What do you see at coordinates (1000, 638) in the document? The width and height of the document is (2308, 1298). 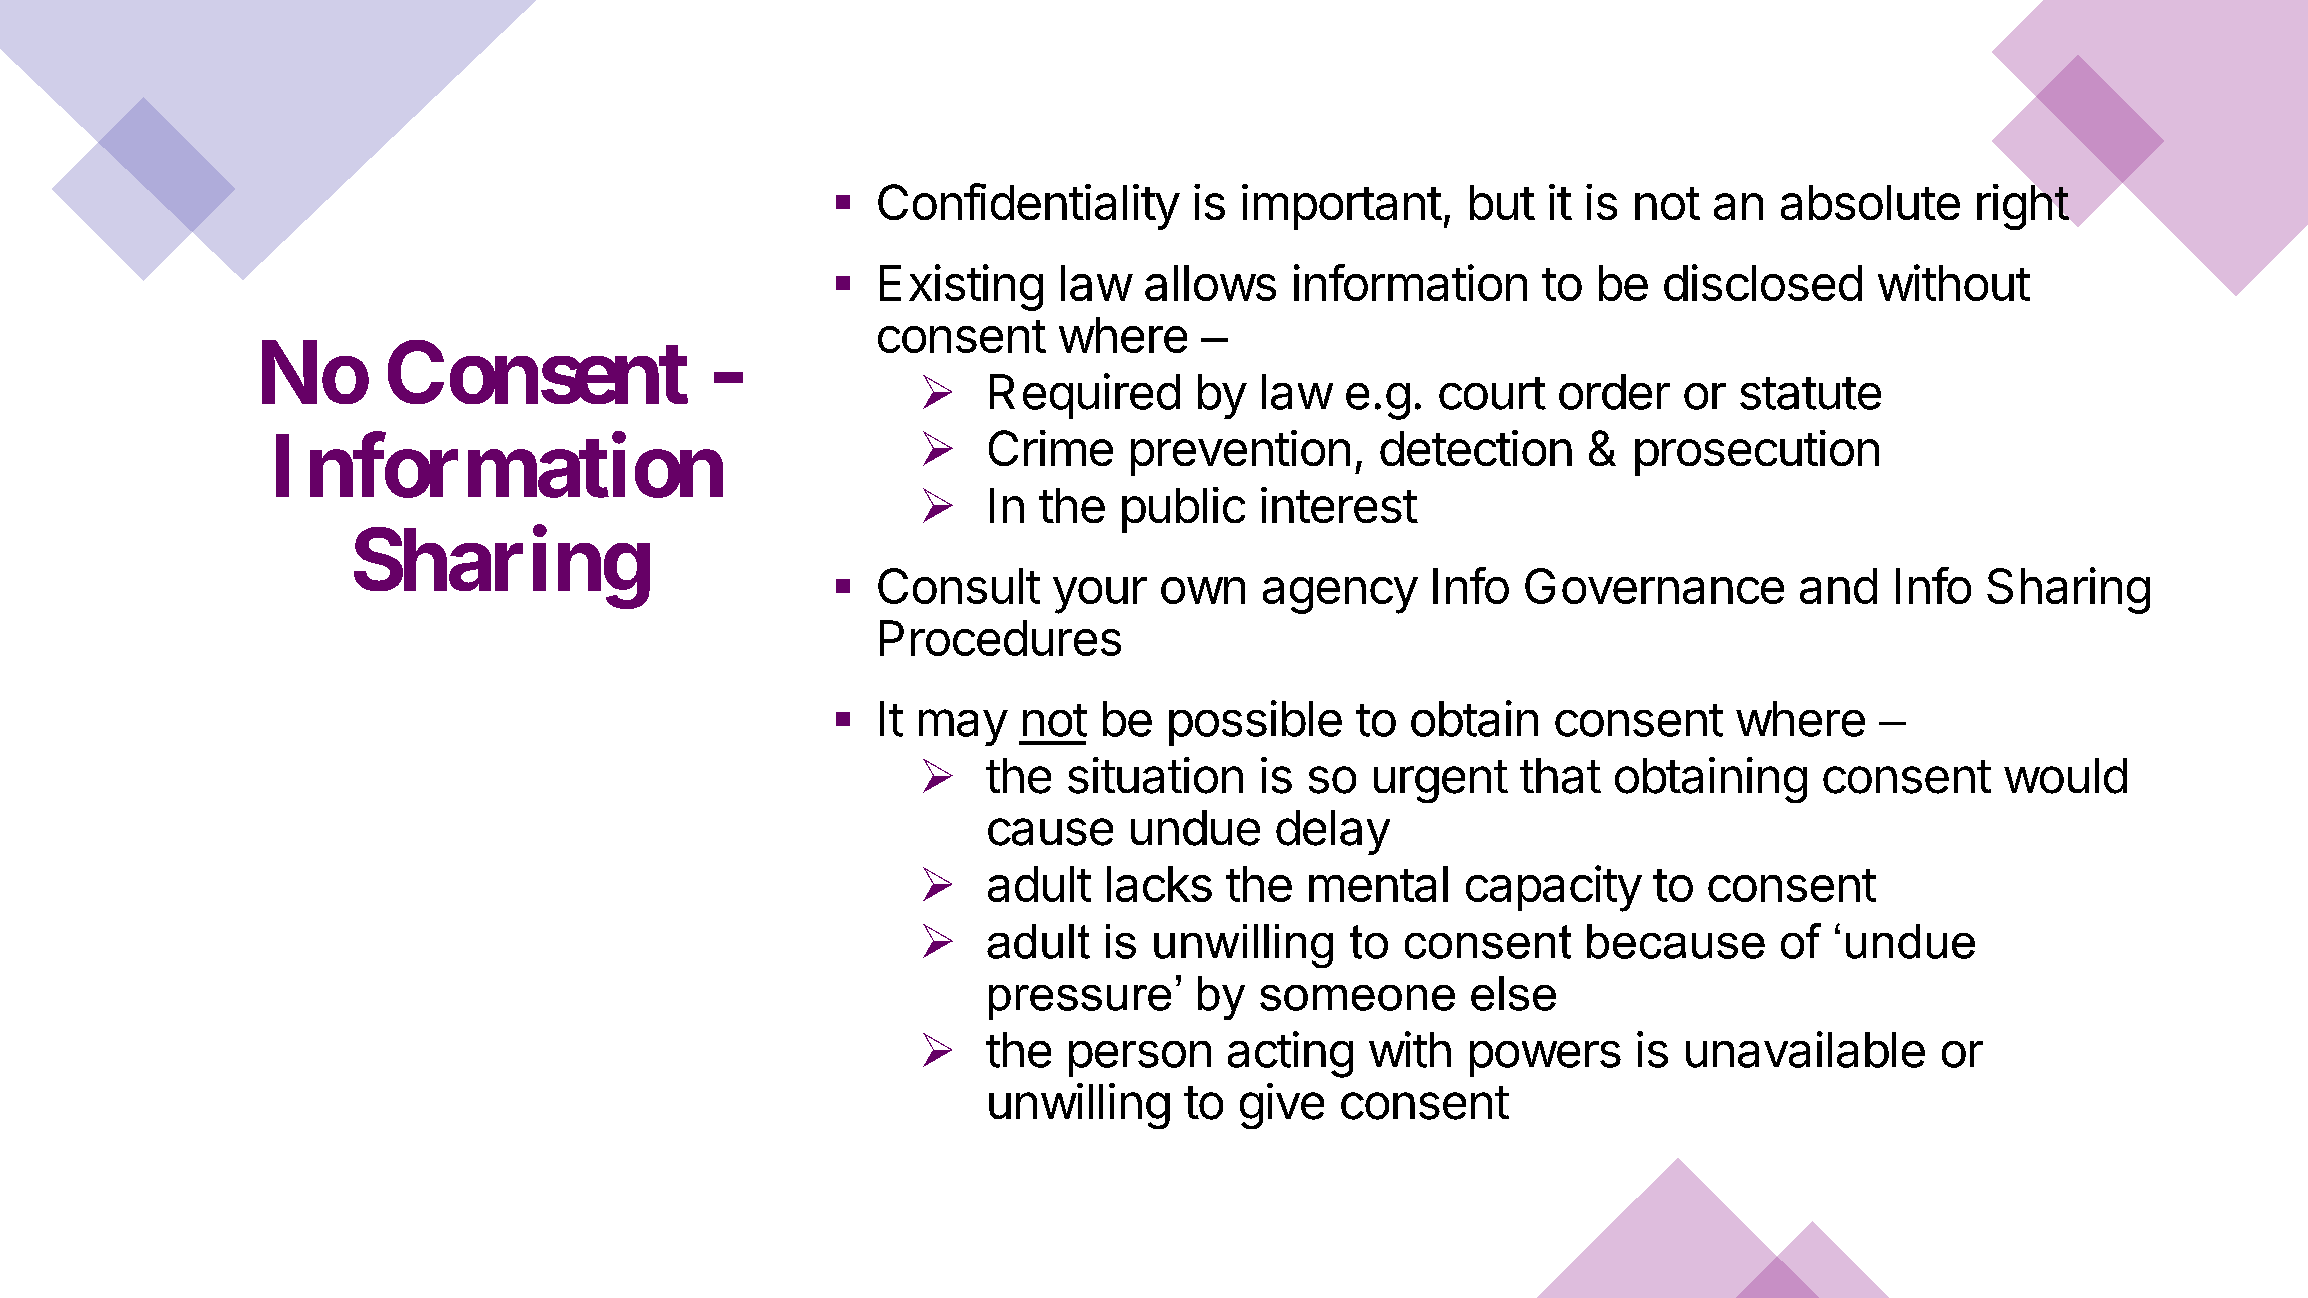 I see `Procedures` at bounding box center [1000, 638].
